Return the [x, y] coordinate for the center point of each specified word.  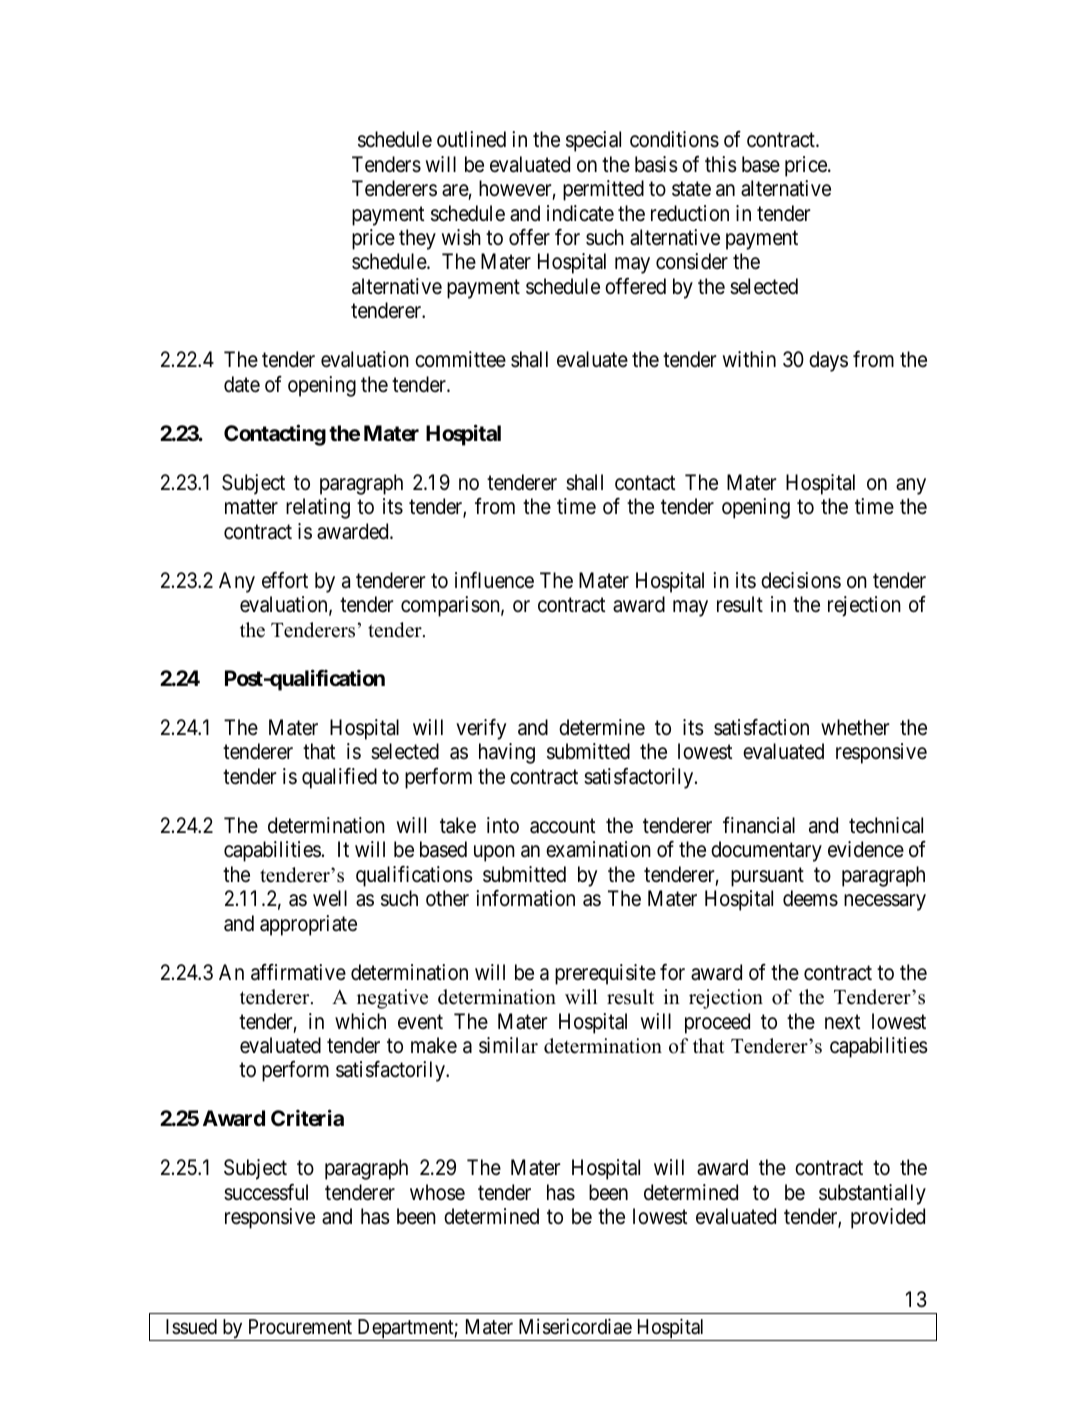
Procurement [300, 1326]
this [721, 164]
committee [460, 359]
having [507, 753]
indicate [580, 213]
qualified [339, 778]
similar [508, 1045]
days [828, 361]
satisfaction [761, 727]
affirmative [298, 972]
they [417, 239]
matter [251, 507]
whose [437, 1192]
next [843, 1022]
